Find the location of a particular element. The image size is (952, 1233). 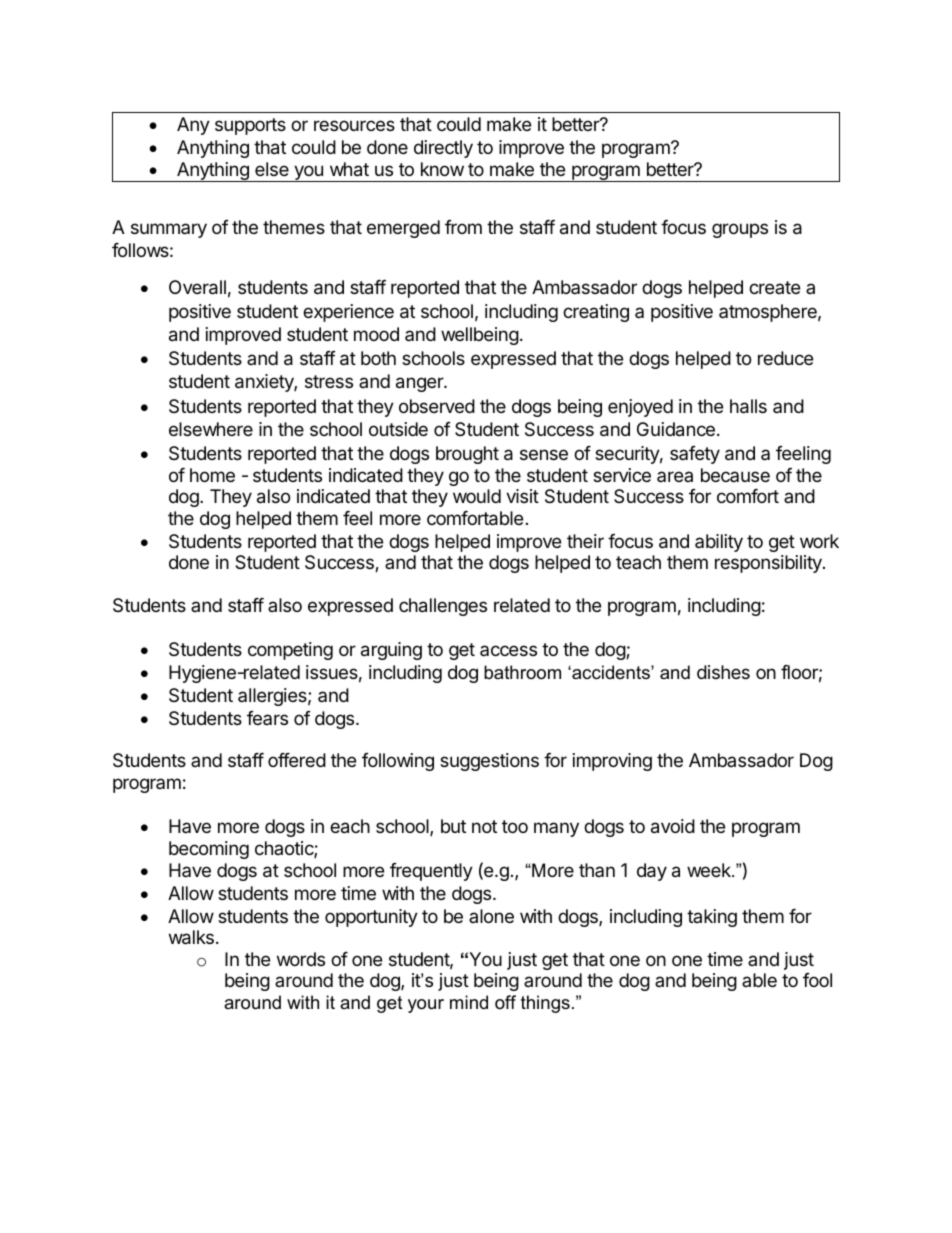

responsibility is located at coordinates (769, 564).
